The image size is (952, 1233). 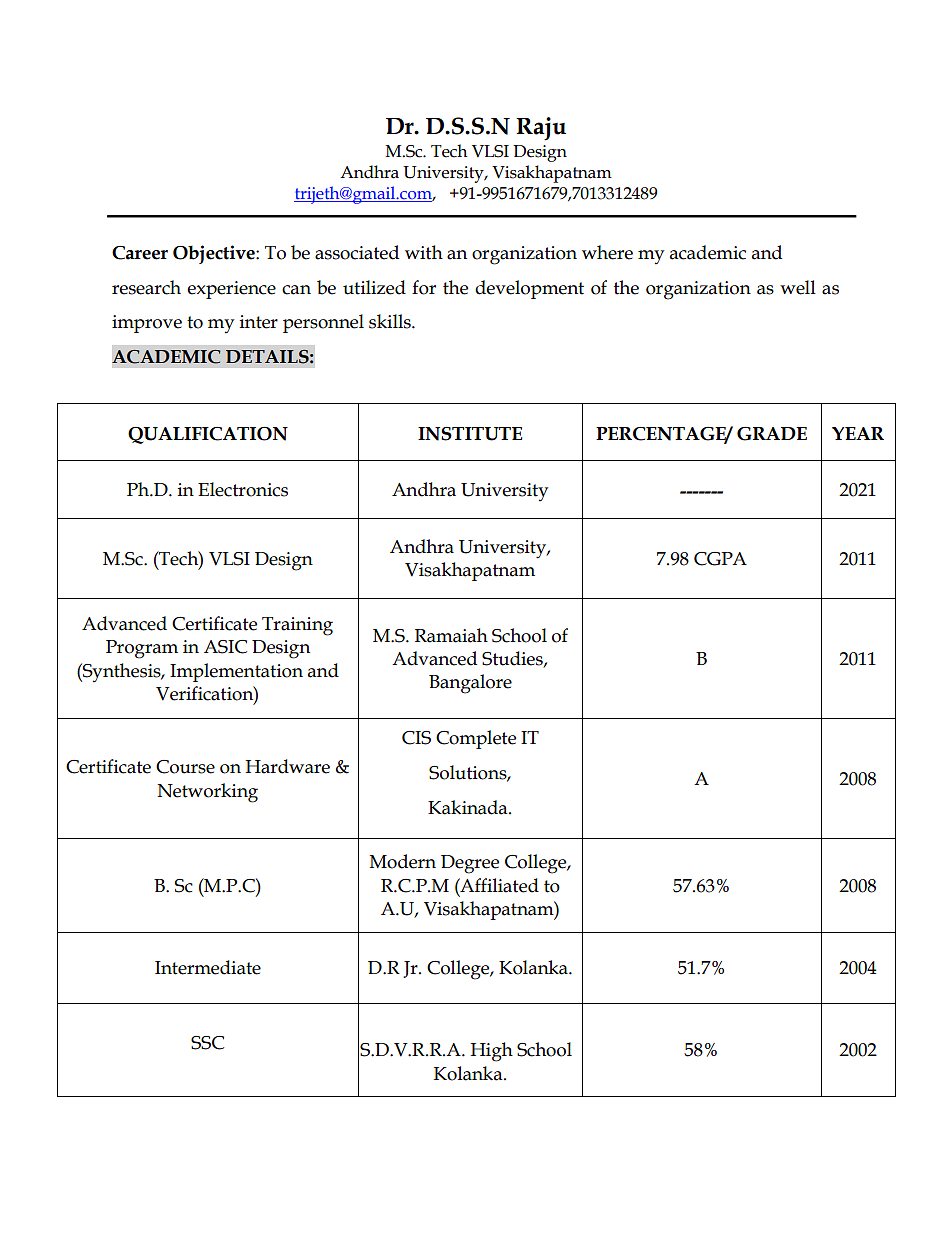 I want to click on Electronics, so click(x=243, y=489).
